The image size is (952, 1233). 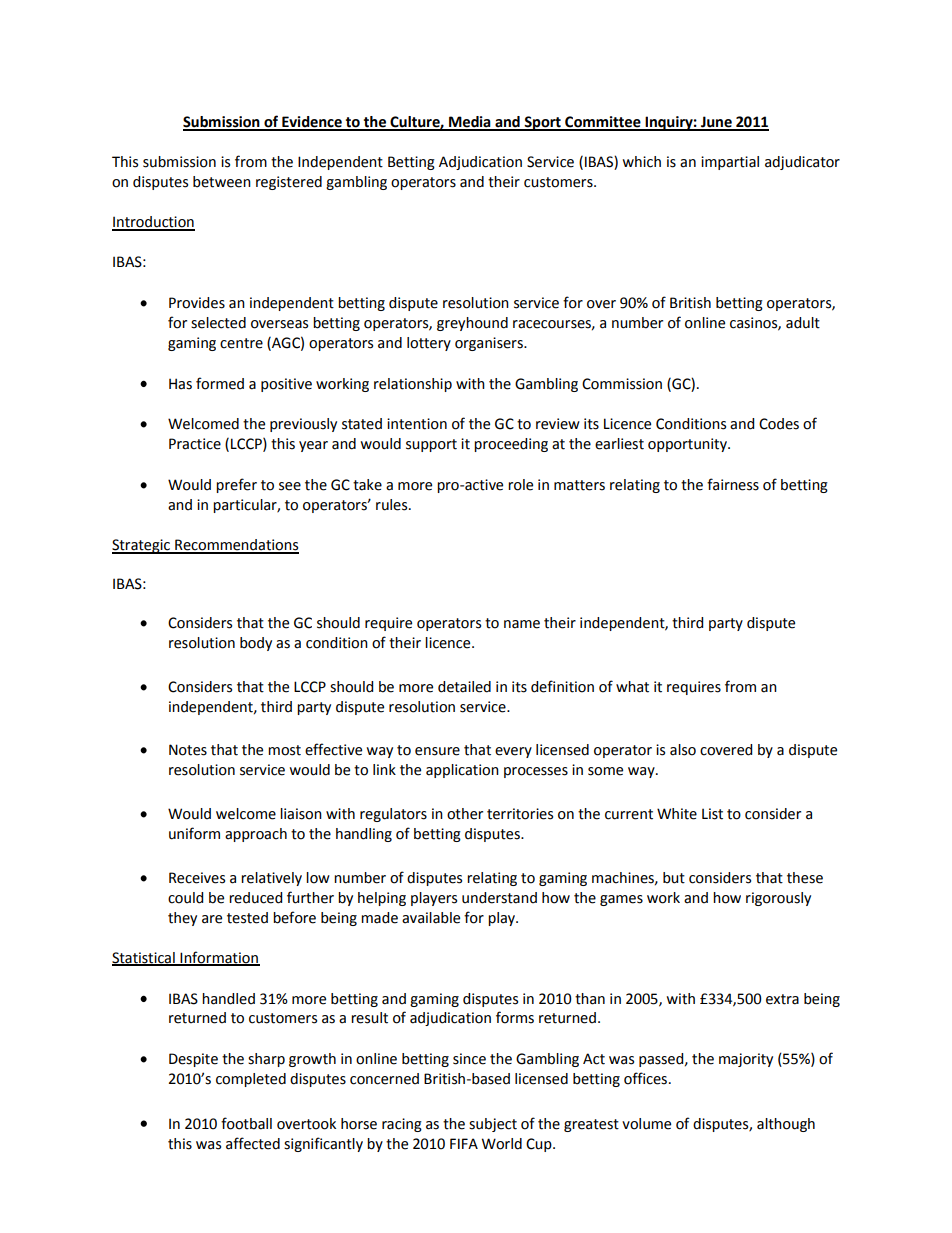 I want to click on uniform, so click(x=194, y=833).
